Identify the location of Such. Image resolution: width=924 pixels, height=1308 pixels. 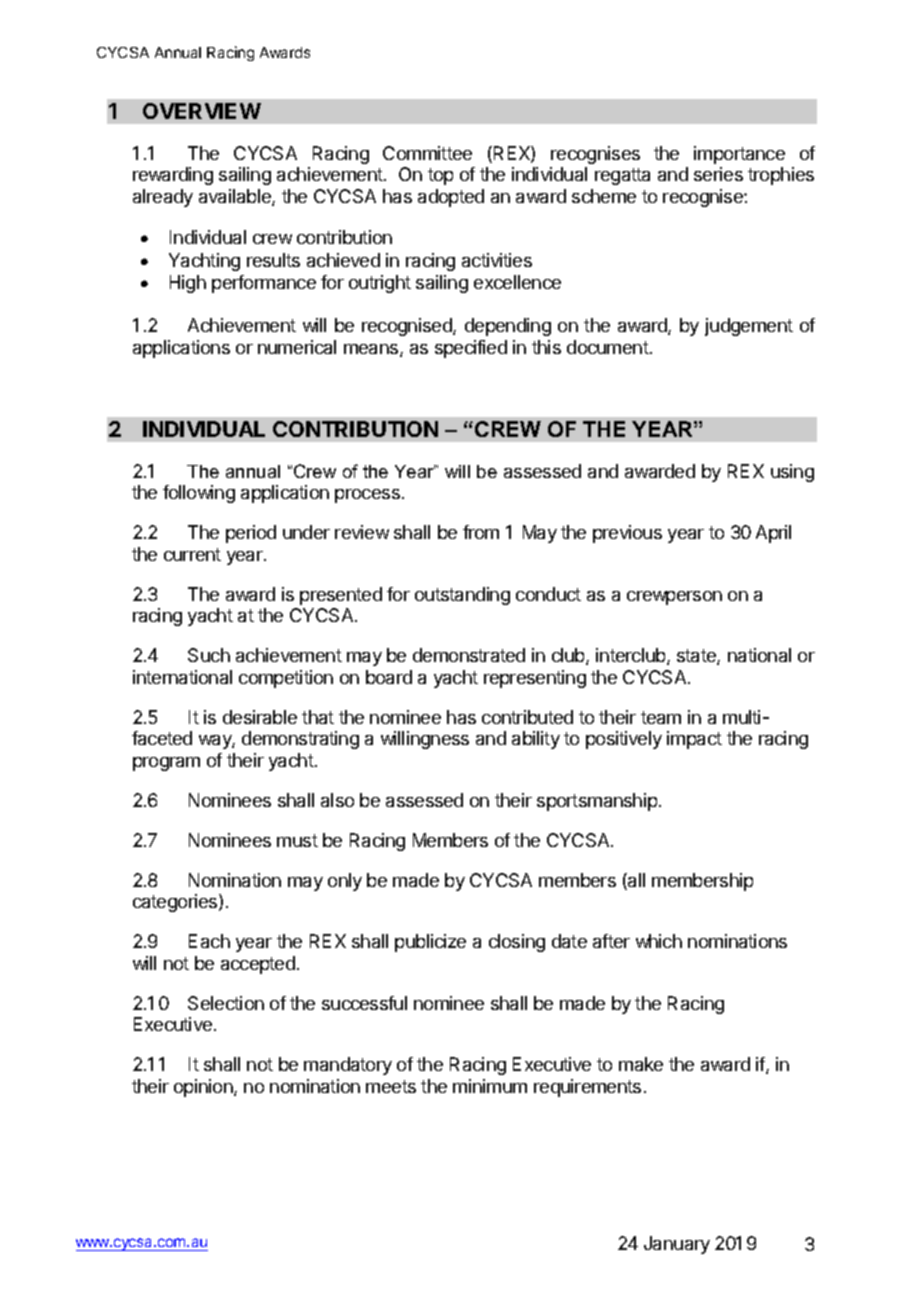
(209, 655).
